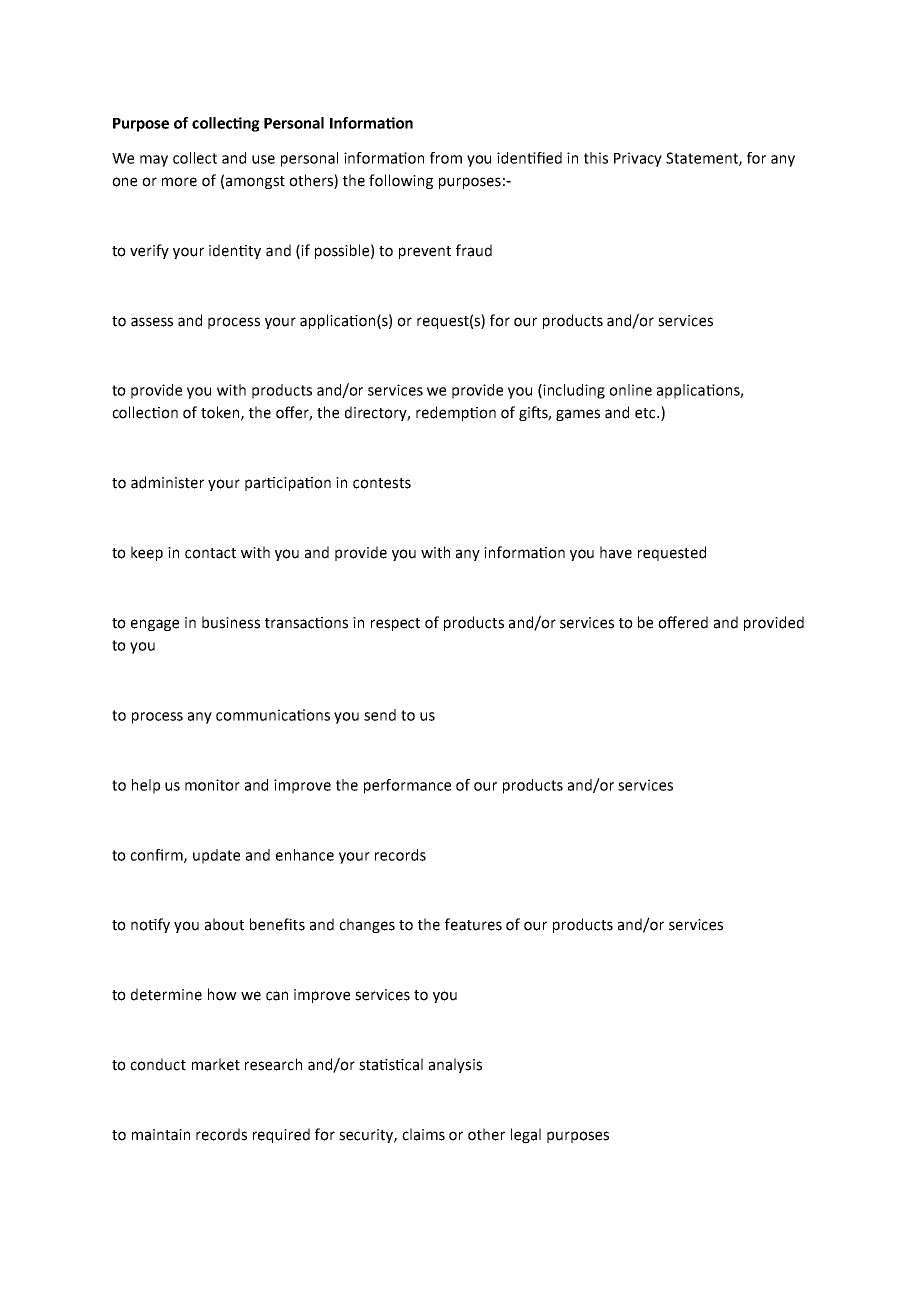  What do you see at coordinates (401, 181) in the page?
I see `following` at bounding box center [401, 181].
